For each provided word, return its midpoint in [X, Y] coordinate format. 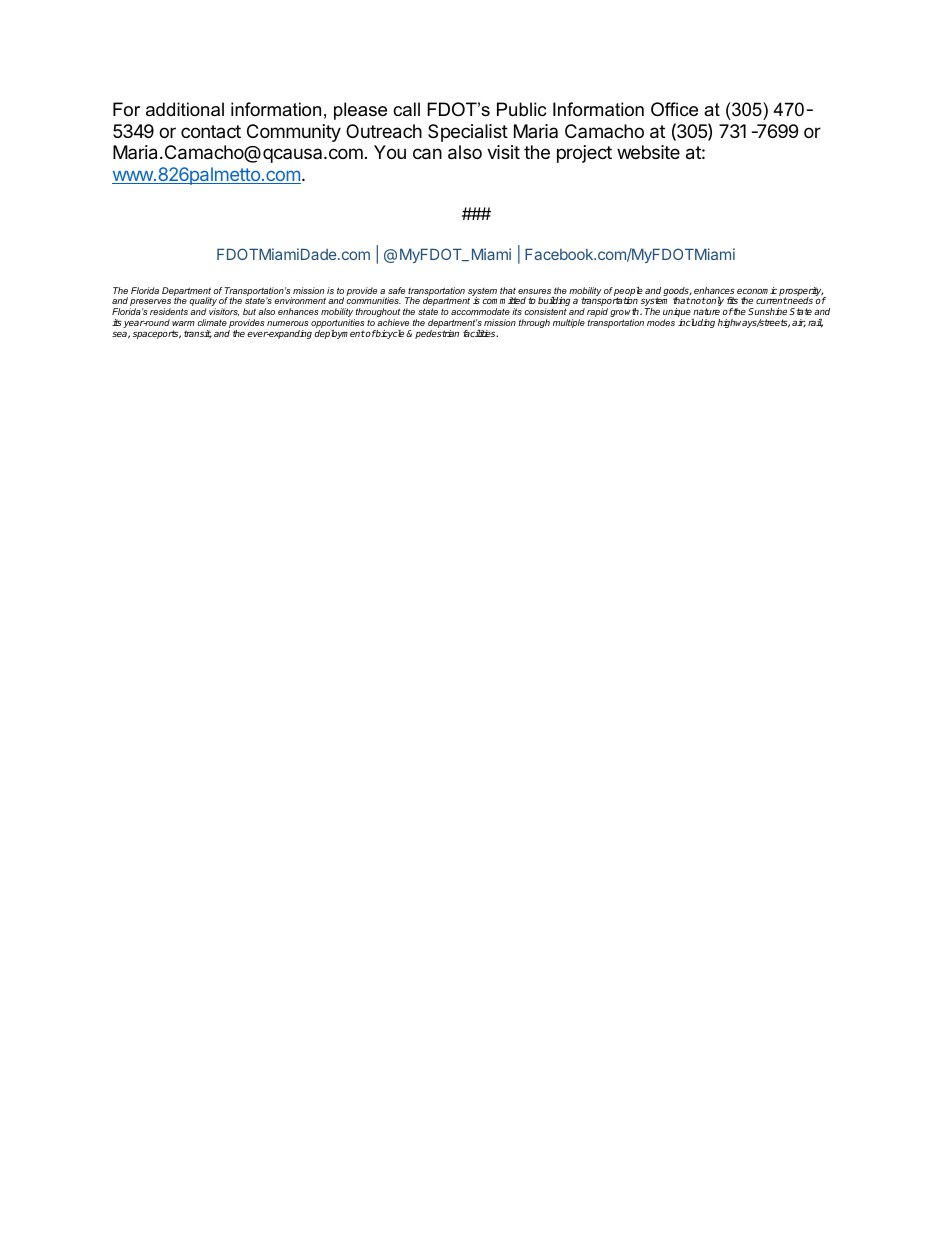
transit [198, 334]
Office [674, 109]
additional [185, 109]
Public [521, 109]
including [696, 323]
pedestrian [437, 334]
